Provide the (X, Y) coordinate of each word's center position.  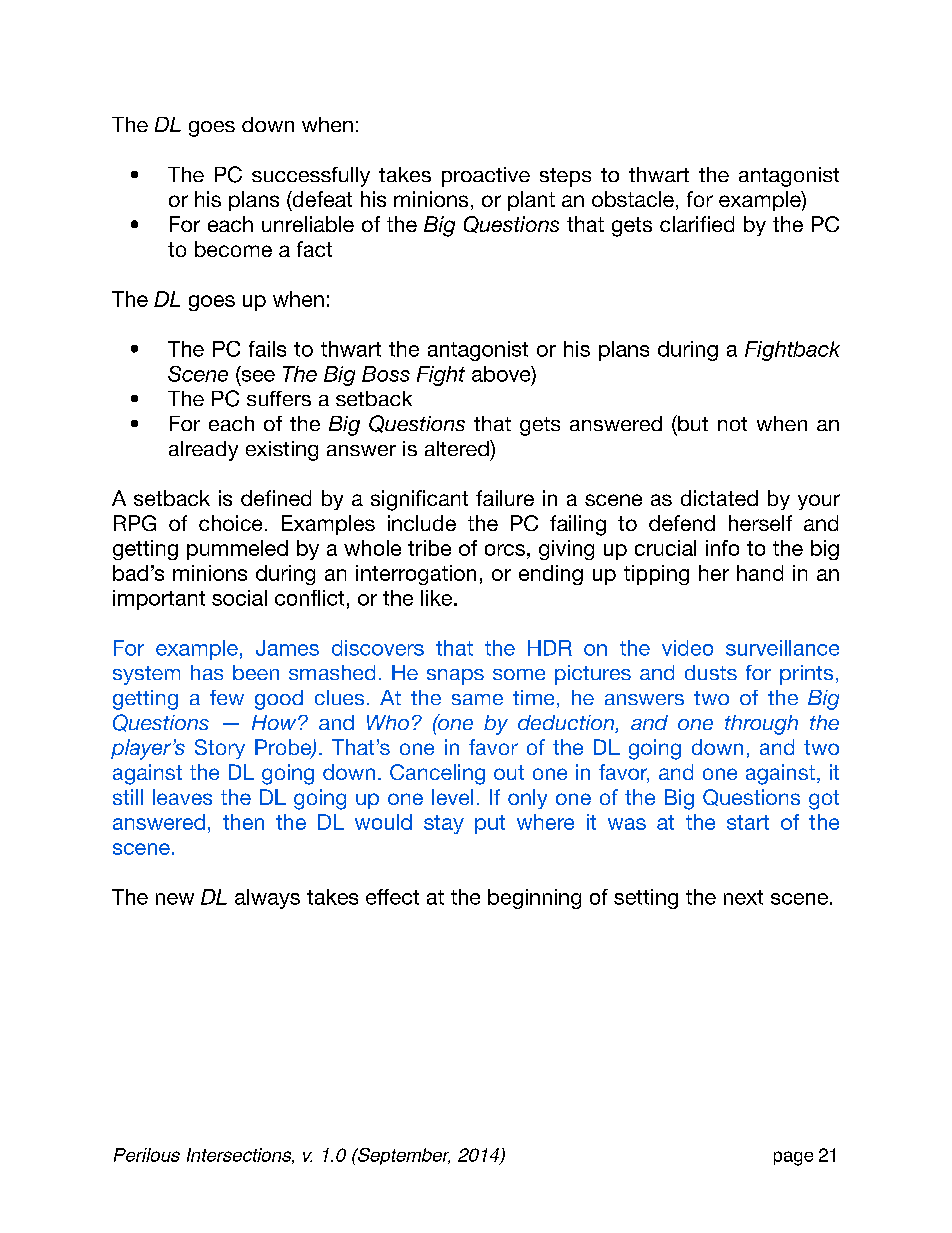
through (761, 725)
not (732, 424)
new (175, 899)
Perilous (147, 1155)
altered (458, 448)
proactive (486, 177)
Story (220, 749)
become (233, 249)
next (743, 897)
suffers (279, 398)
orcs (505, 550)
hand (760, 573)
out (509, 772)
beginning (534, 899)
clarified (697, 224)
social (239, 598)
